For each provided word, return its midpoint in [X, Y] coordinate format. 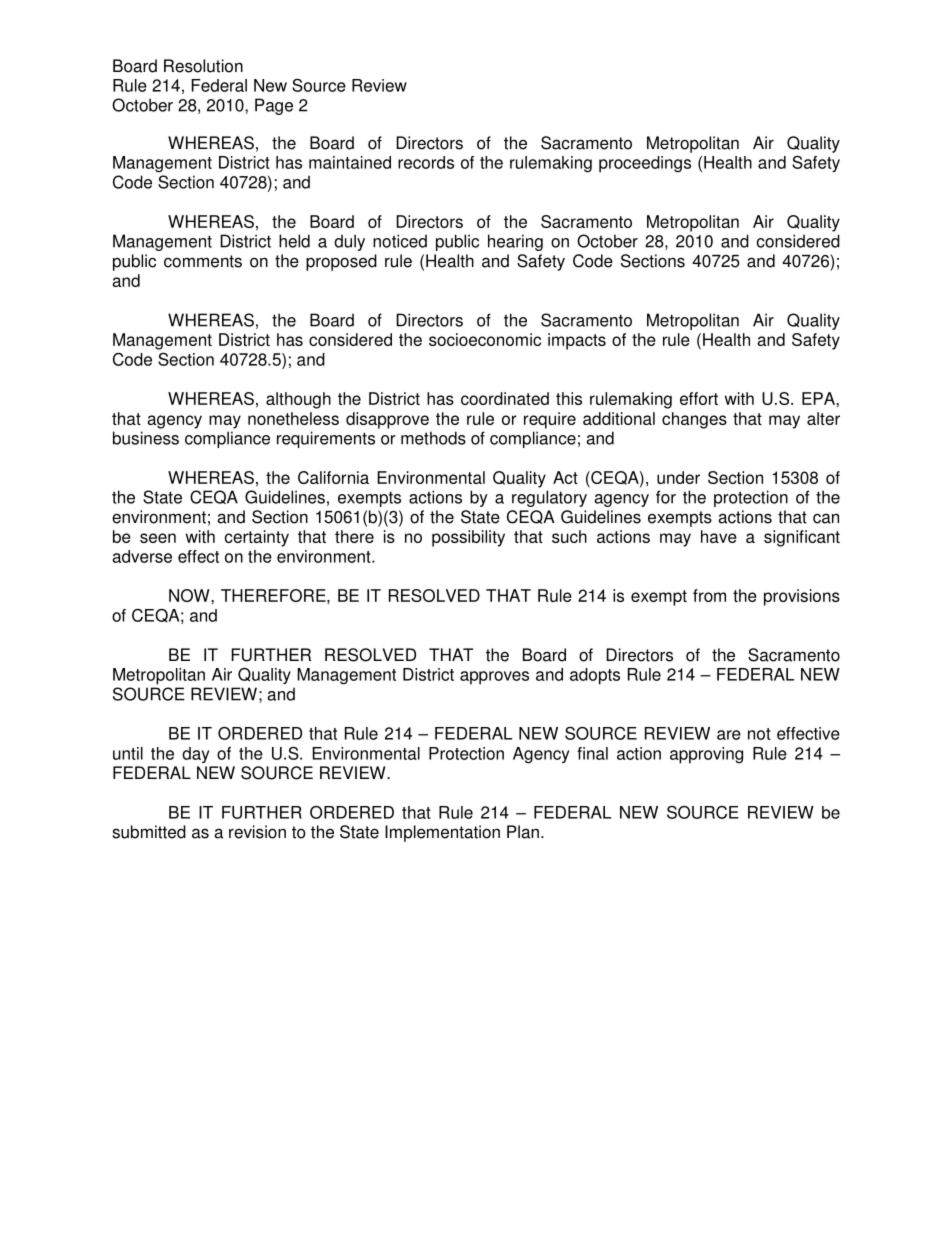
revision [257, 832]
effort [699, 398]
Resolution [203, 66]
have [719, 536]
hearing [515, 242]
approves [494, 678]
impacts [577, 341]
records [426, 162]
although [298, 400]
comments [203, 261]
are [729, 735]
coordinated [505, 398]
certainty [257, 538]
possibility [468, 538]
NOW [190, 595]
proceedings [645, 164]
